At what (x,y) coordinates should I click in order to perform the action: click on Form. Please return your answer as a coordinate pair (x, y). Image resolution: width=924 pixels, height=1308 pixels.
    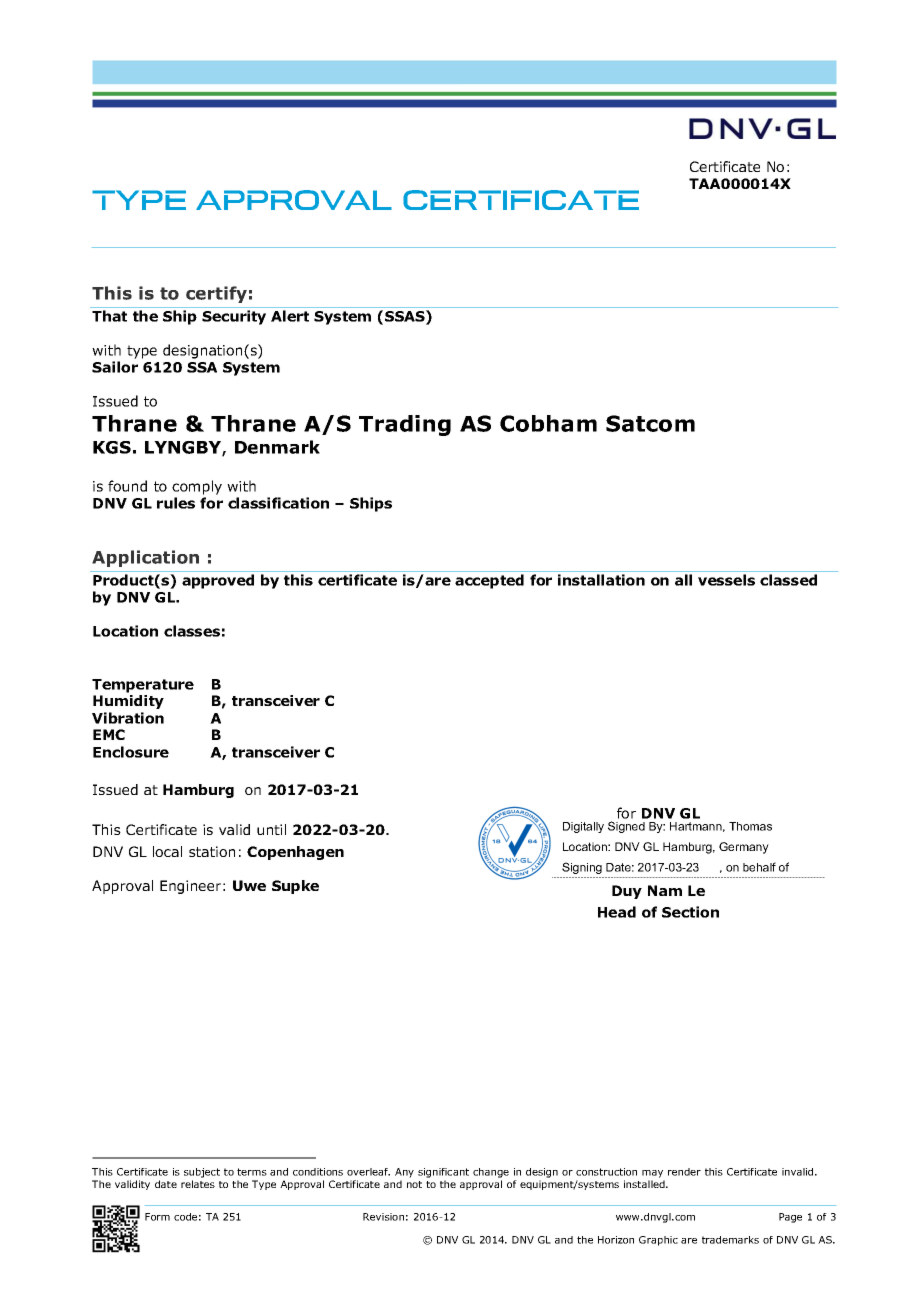
    Looking at the image, I should click on (157, 1217).
